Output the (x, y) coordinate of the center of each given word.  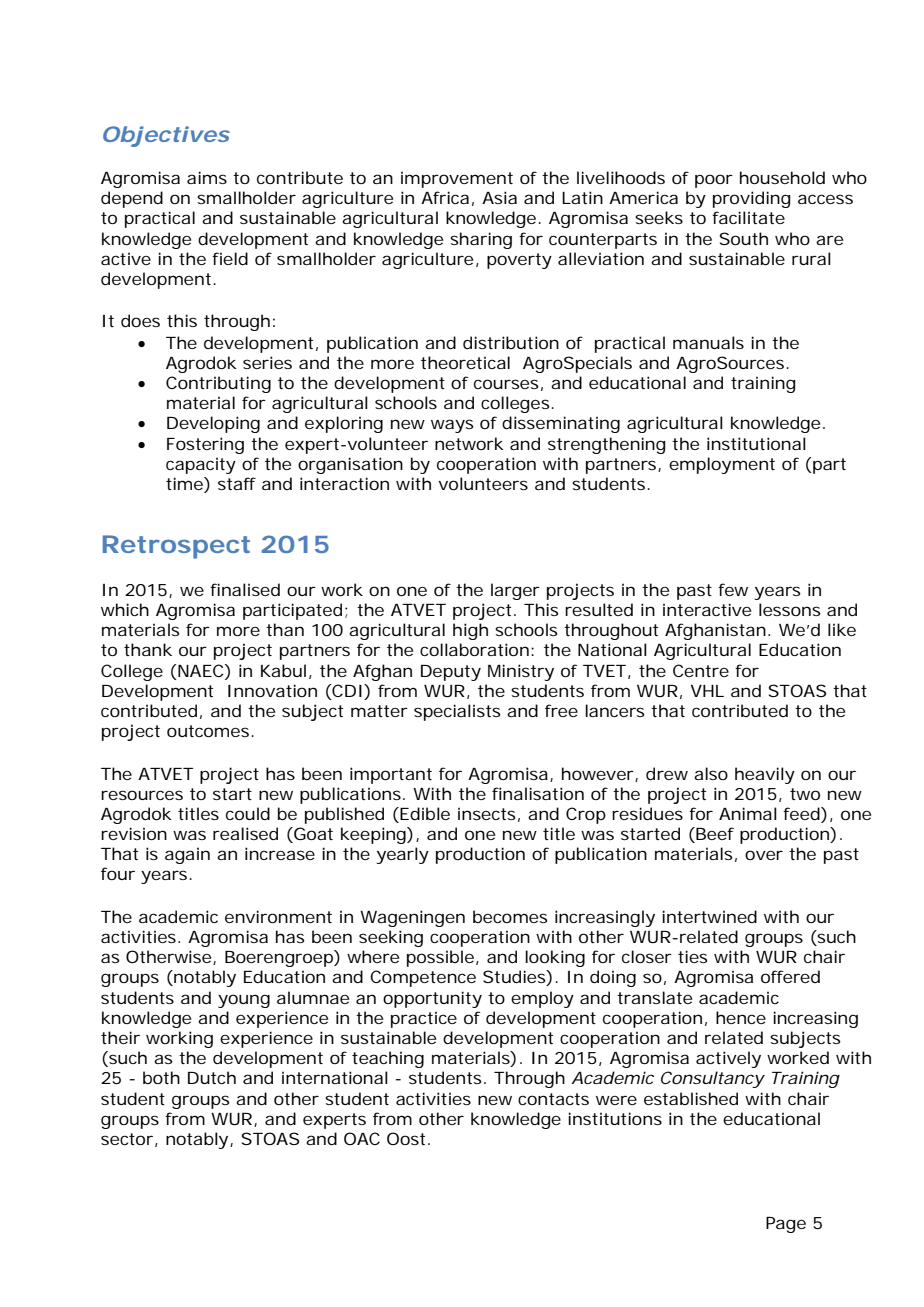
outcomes (210, 731)
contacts (553, 1099)
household (782, 177)
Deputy (451, 673)
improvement (457, 179)
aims (207, 177)
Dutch (212, 1077)
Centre (701, 670)
